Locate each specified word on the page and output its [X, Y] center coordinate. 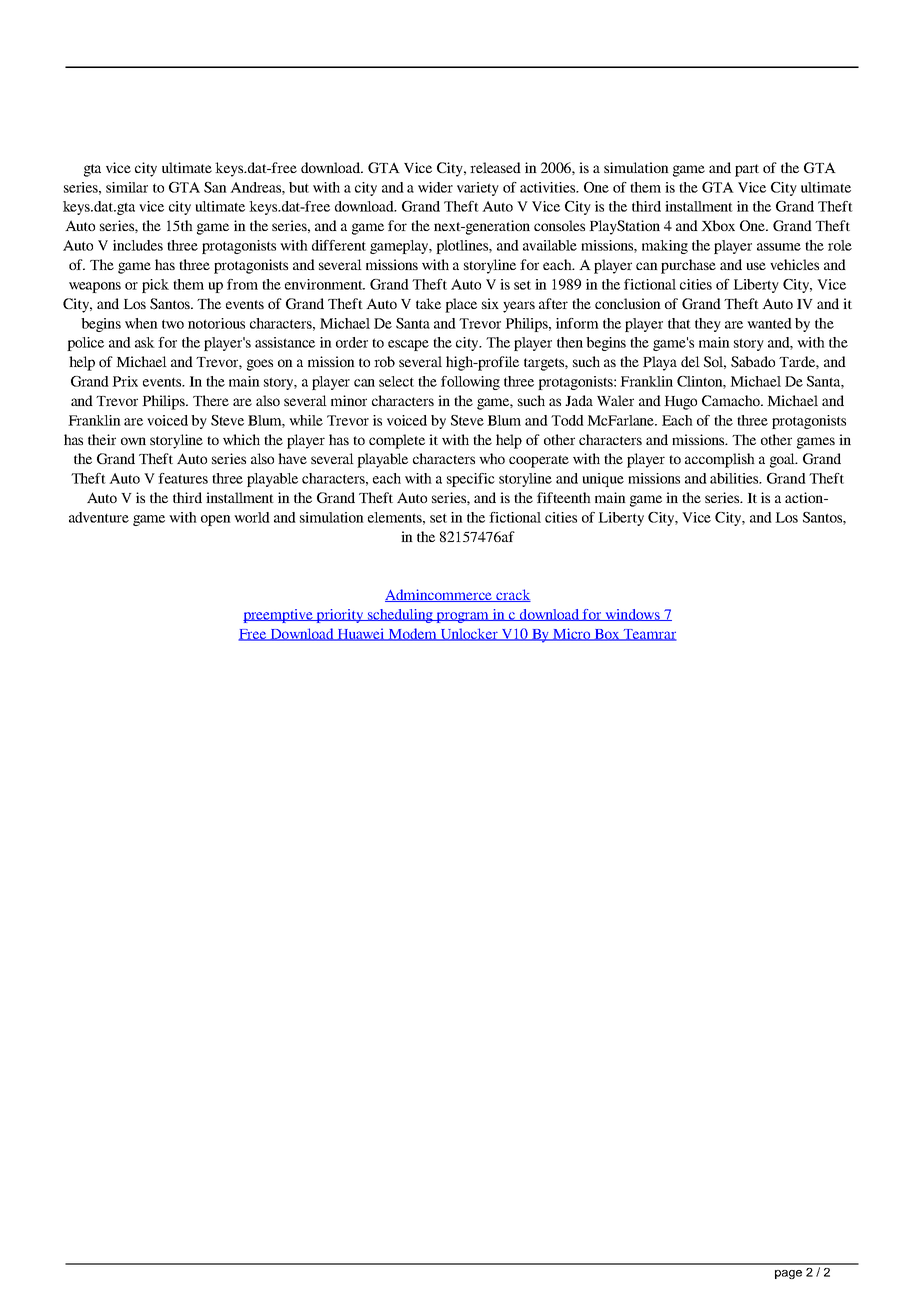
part [747, 170]
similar [127, 187]
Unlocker [469, 634]
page [788, 1274]
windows [632, 615]
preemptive [279, 616]
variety [478, 189]
